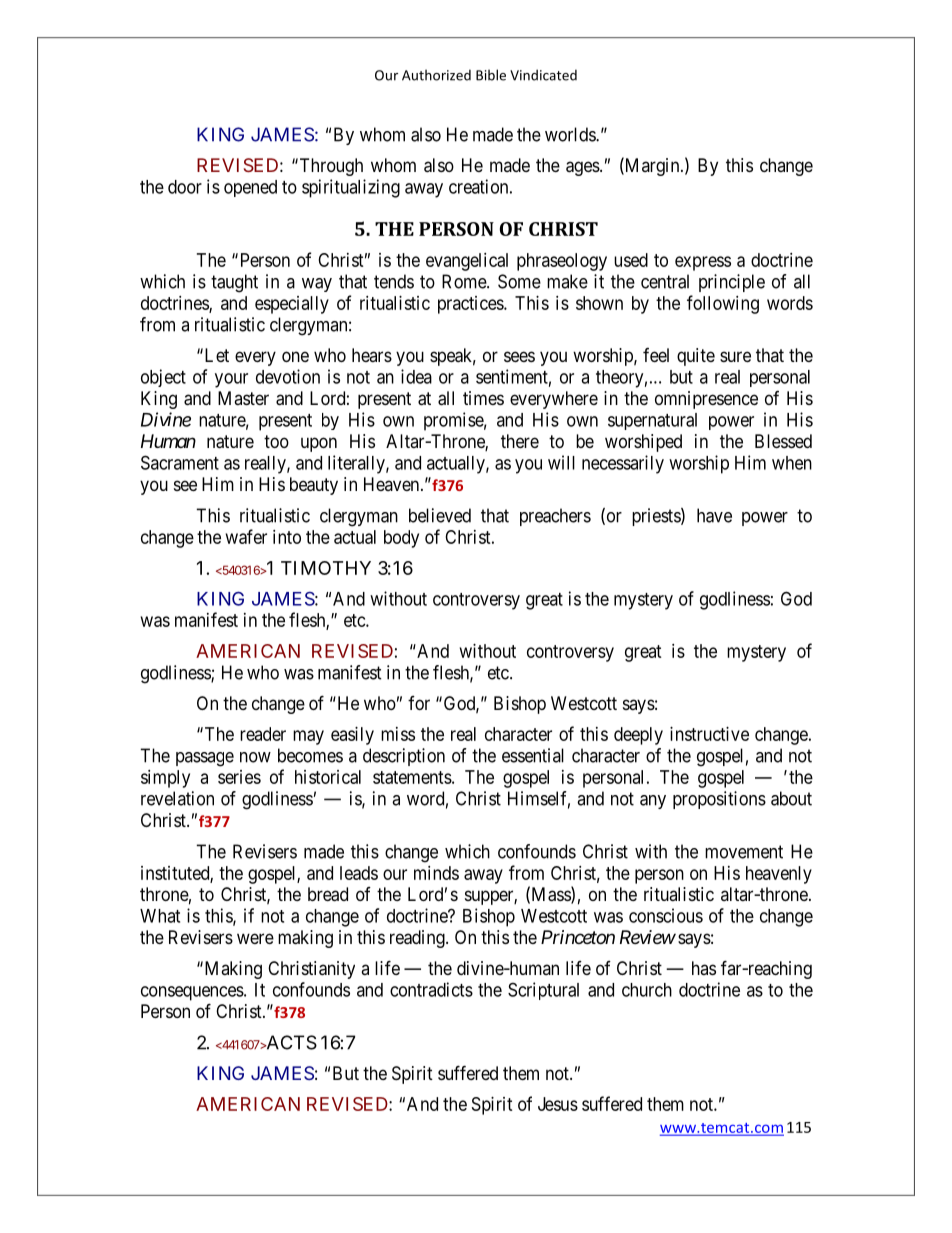 The height and width of the page is (1233, 952). What do you see at coordinates (647, 990) in the page?
I see `church` at bounding box center [647, 990].
